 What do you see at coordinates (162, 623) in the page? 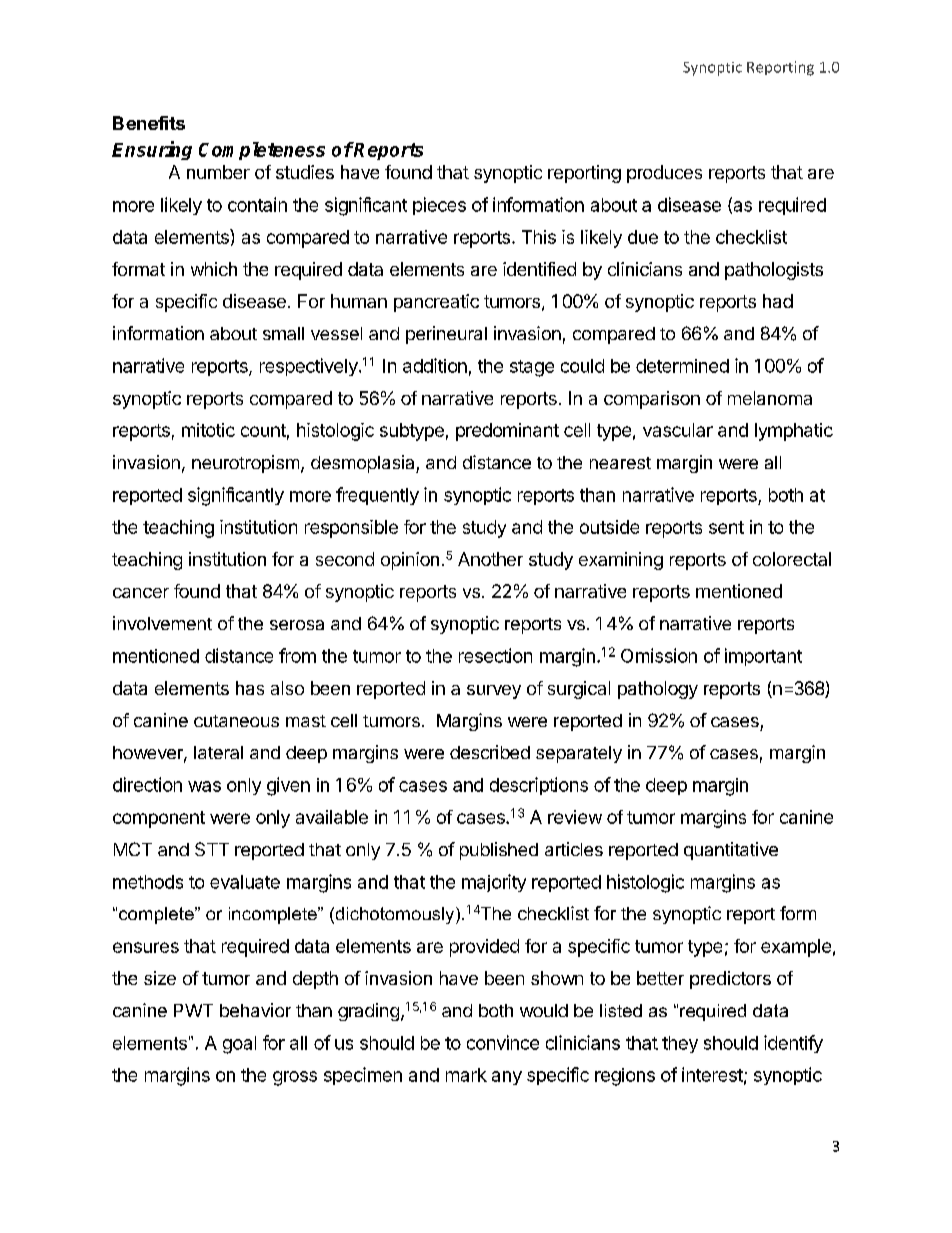
I see `involvement` at bounding box center [162, 623].
